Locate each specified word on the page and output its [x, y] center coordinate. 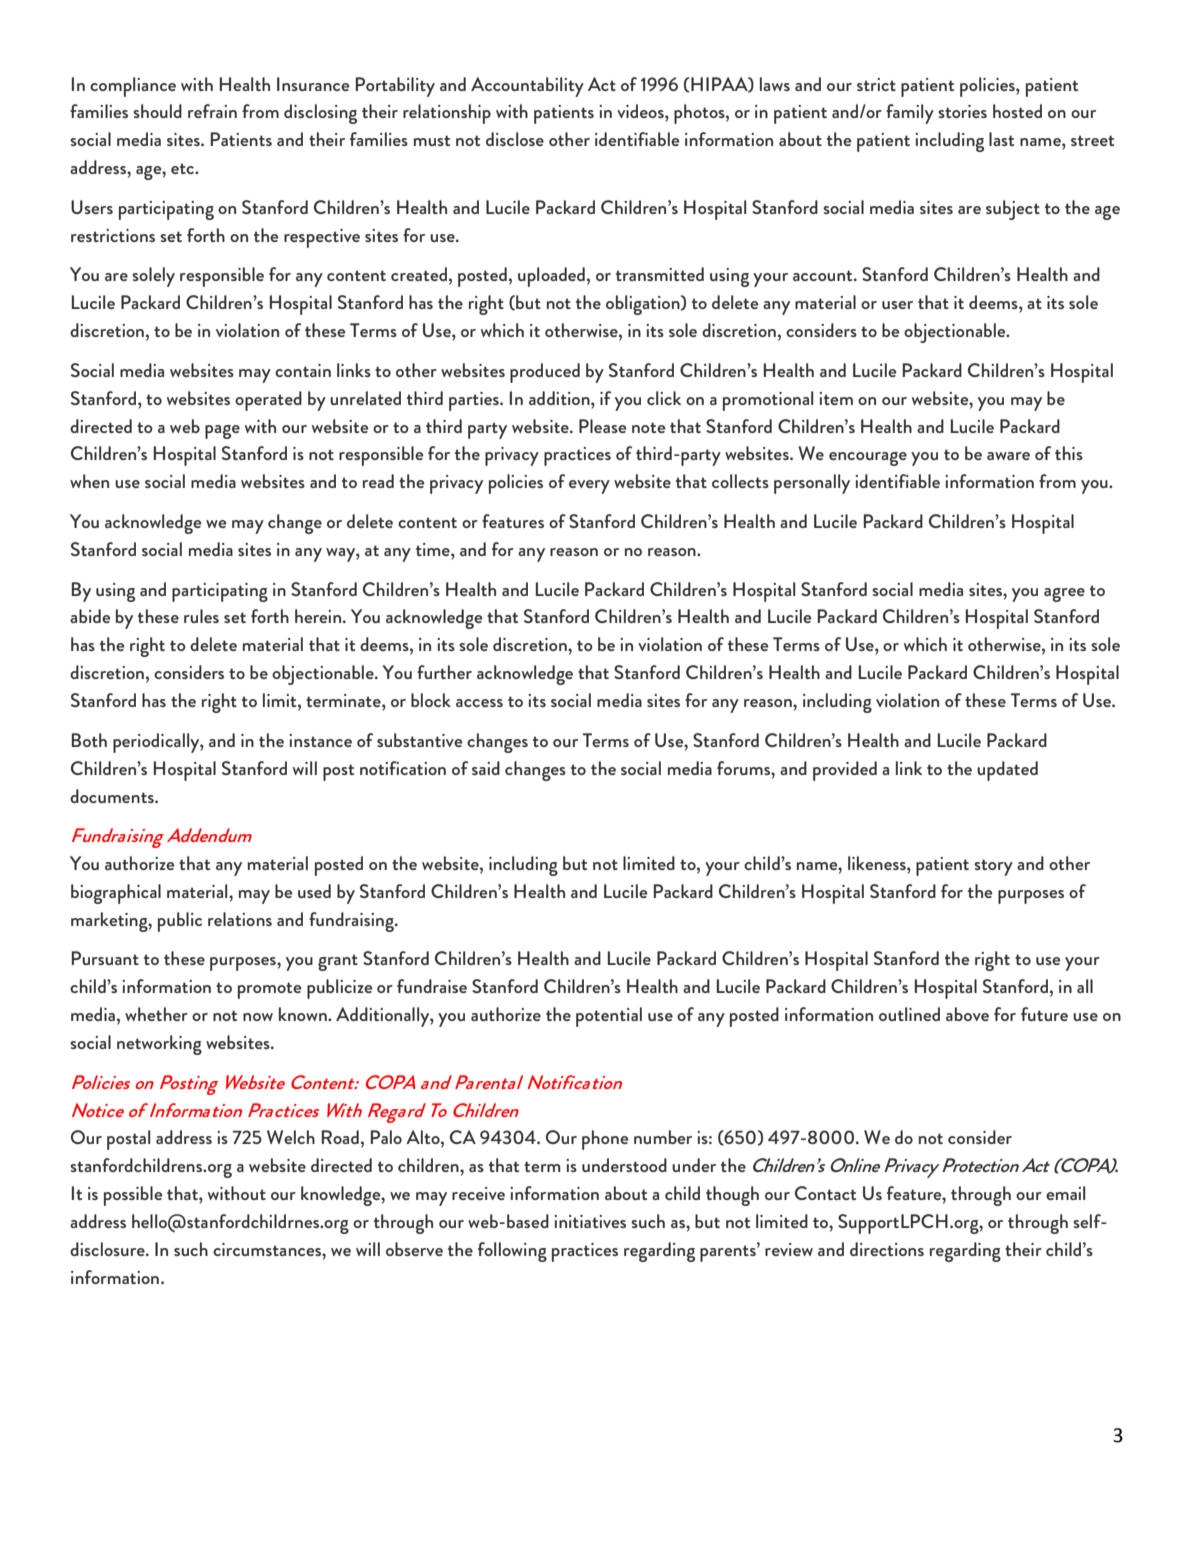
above [967, 1014]
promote [270, 990]
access [479, 703]
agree [1064, 595]
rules [201, 616]
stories [962, 111]
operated [268, 401]
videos [641, 111]
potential [609, 1017]
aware [1008, 456]
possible [133, 1196]
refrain [212, 111]
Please [603, 426]
